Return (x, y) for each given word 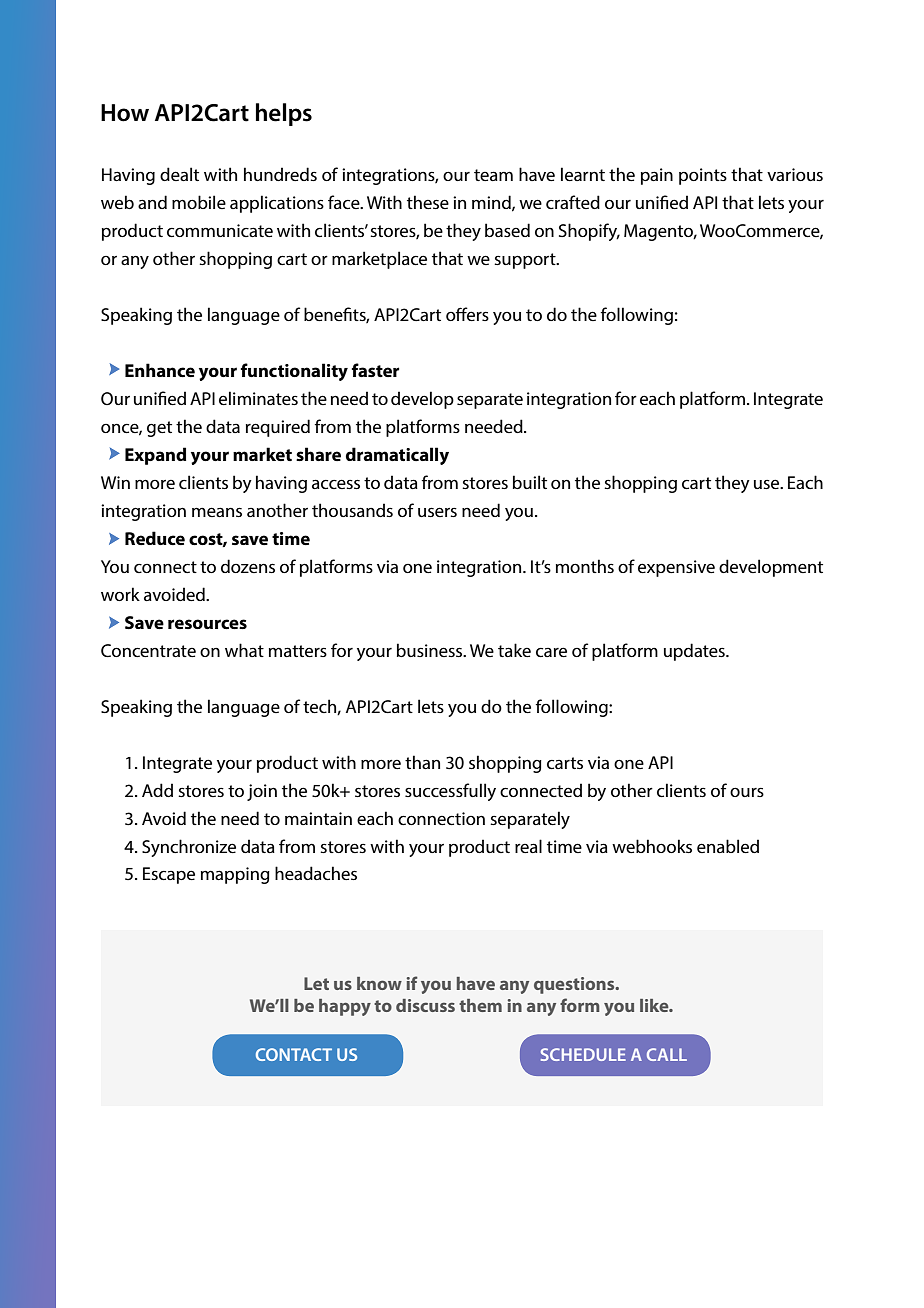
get (159, 429)
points (703, 176)
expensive (676, 568)
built (530, 482)
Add (157, 790)
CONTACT (294, 1054)
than (422, 762)
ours (747, 792)
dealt (179, 174)
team (493, 175)
